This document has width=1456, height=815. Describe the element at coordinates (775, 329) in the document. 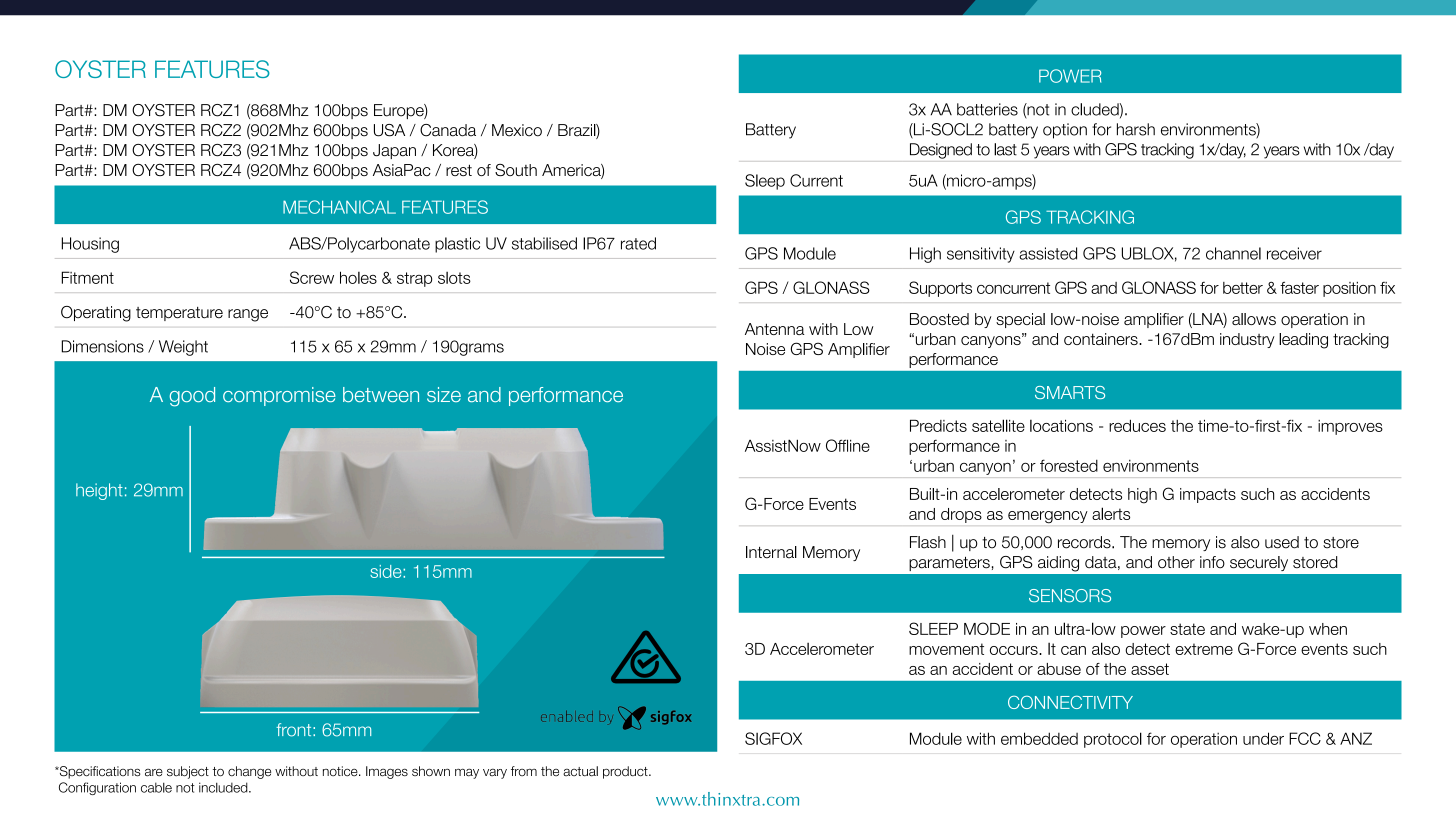

I see `Antenna` at that location.
